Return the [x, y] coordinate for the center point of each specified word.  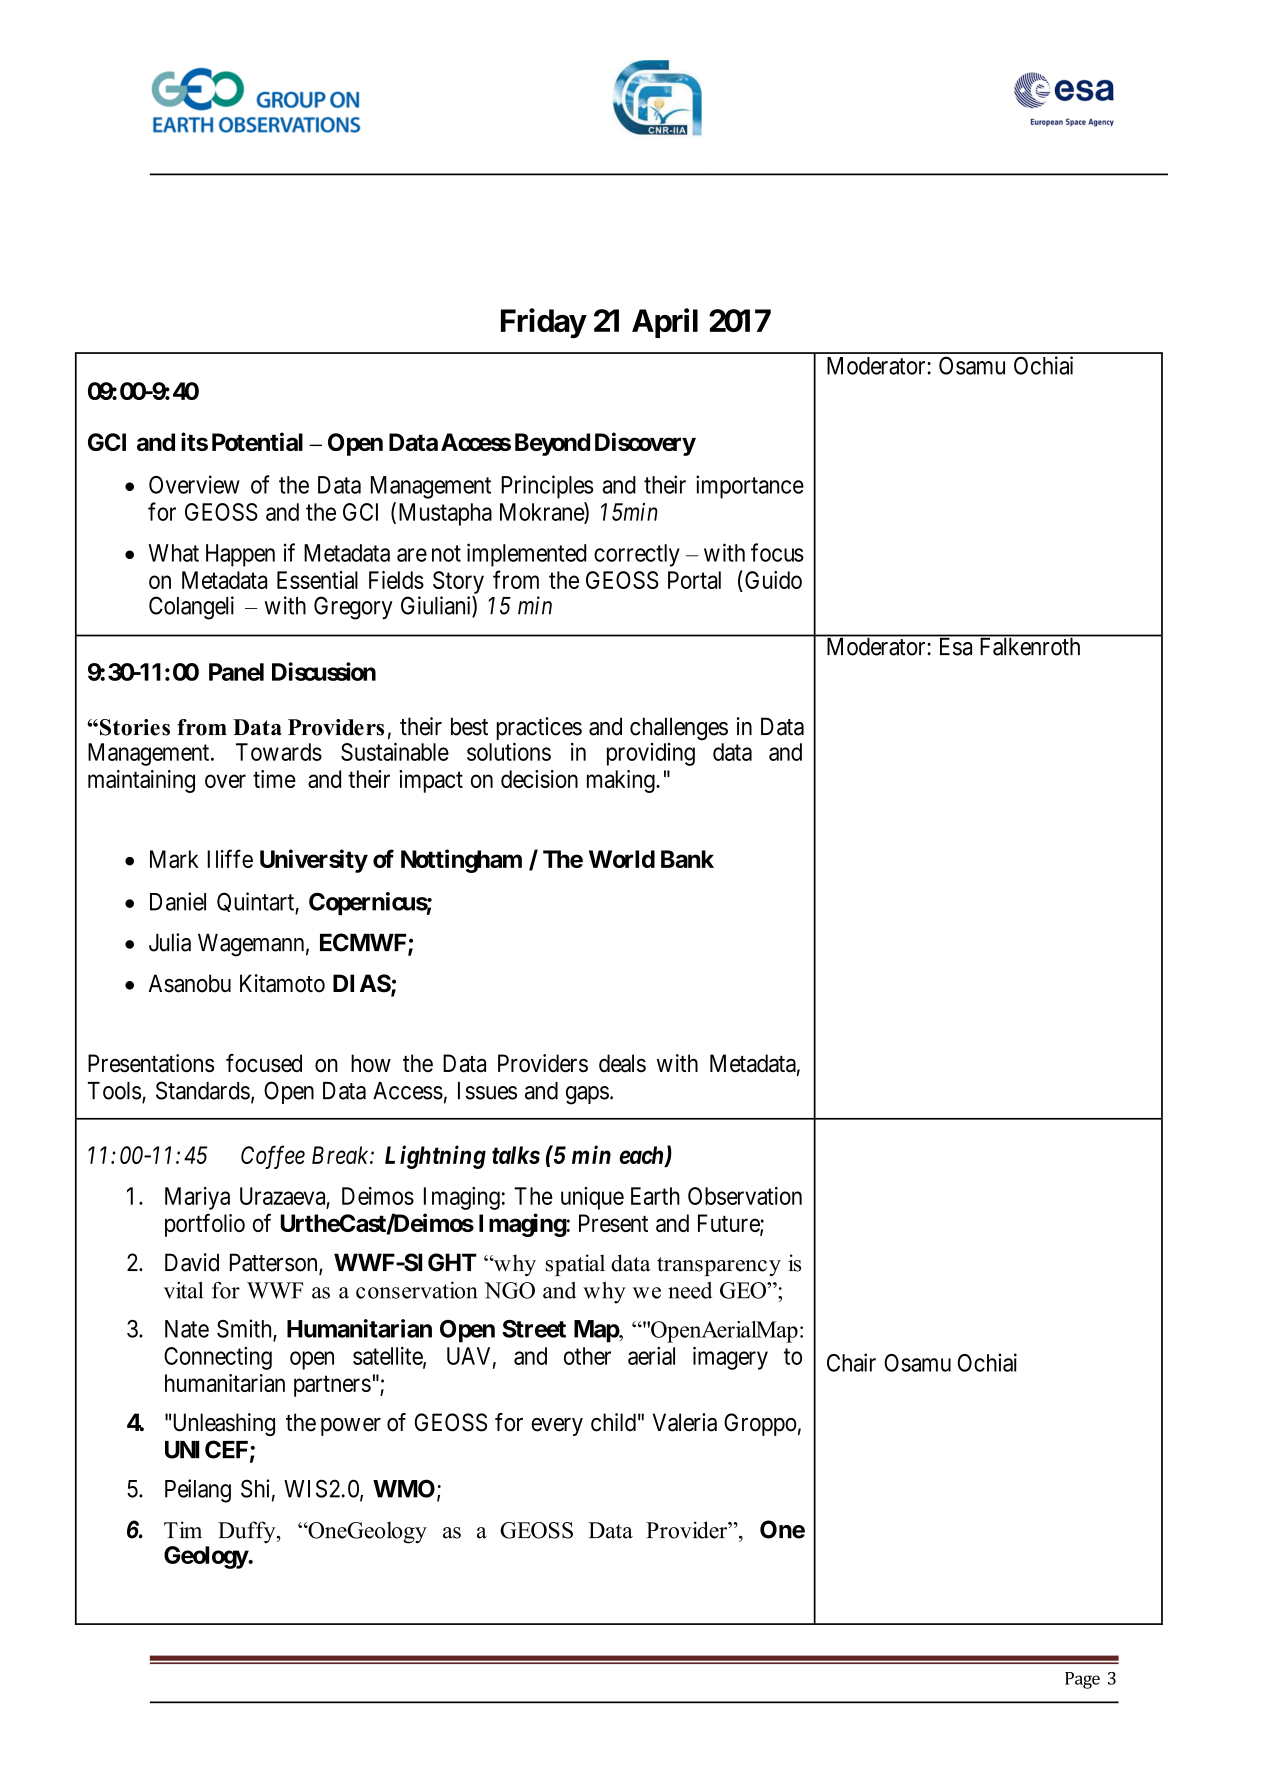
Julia [170, 942]
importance [750, 487]
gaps [587, 1095]
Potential [257, 441]
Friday [543, 323]
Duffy [248, 1532]
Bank [687, 859]
